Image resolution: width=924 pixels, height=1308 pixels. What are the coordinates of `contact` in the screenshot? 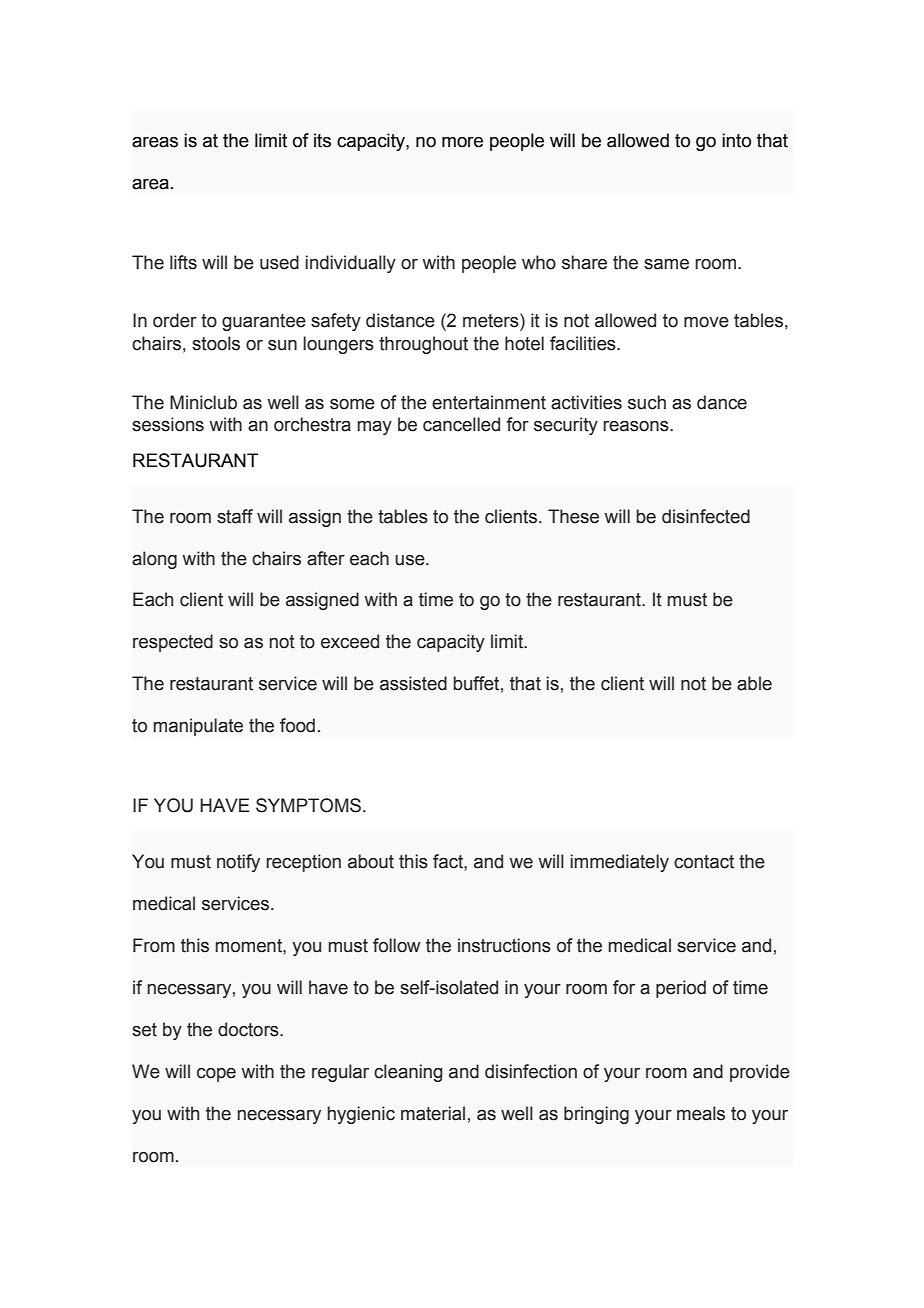 It's located at (704, 862).
